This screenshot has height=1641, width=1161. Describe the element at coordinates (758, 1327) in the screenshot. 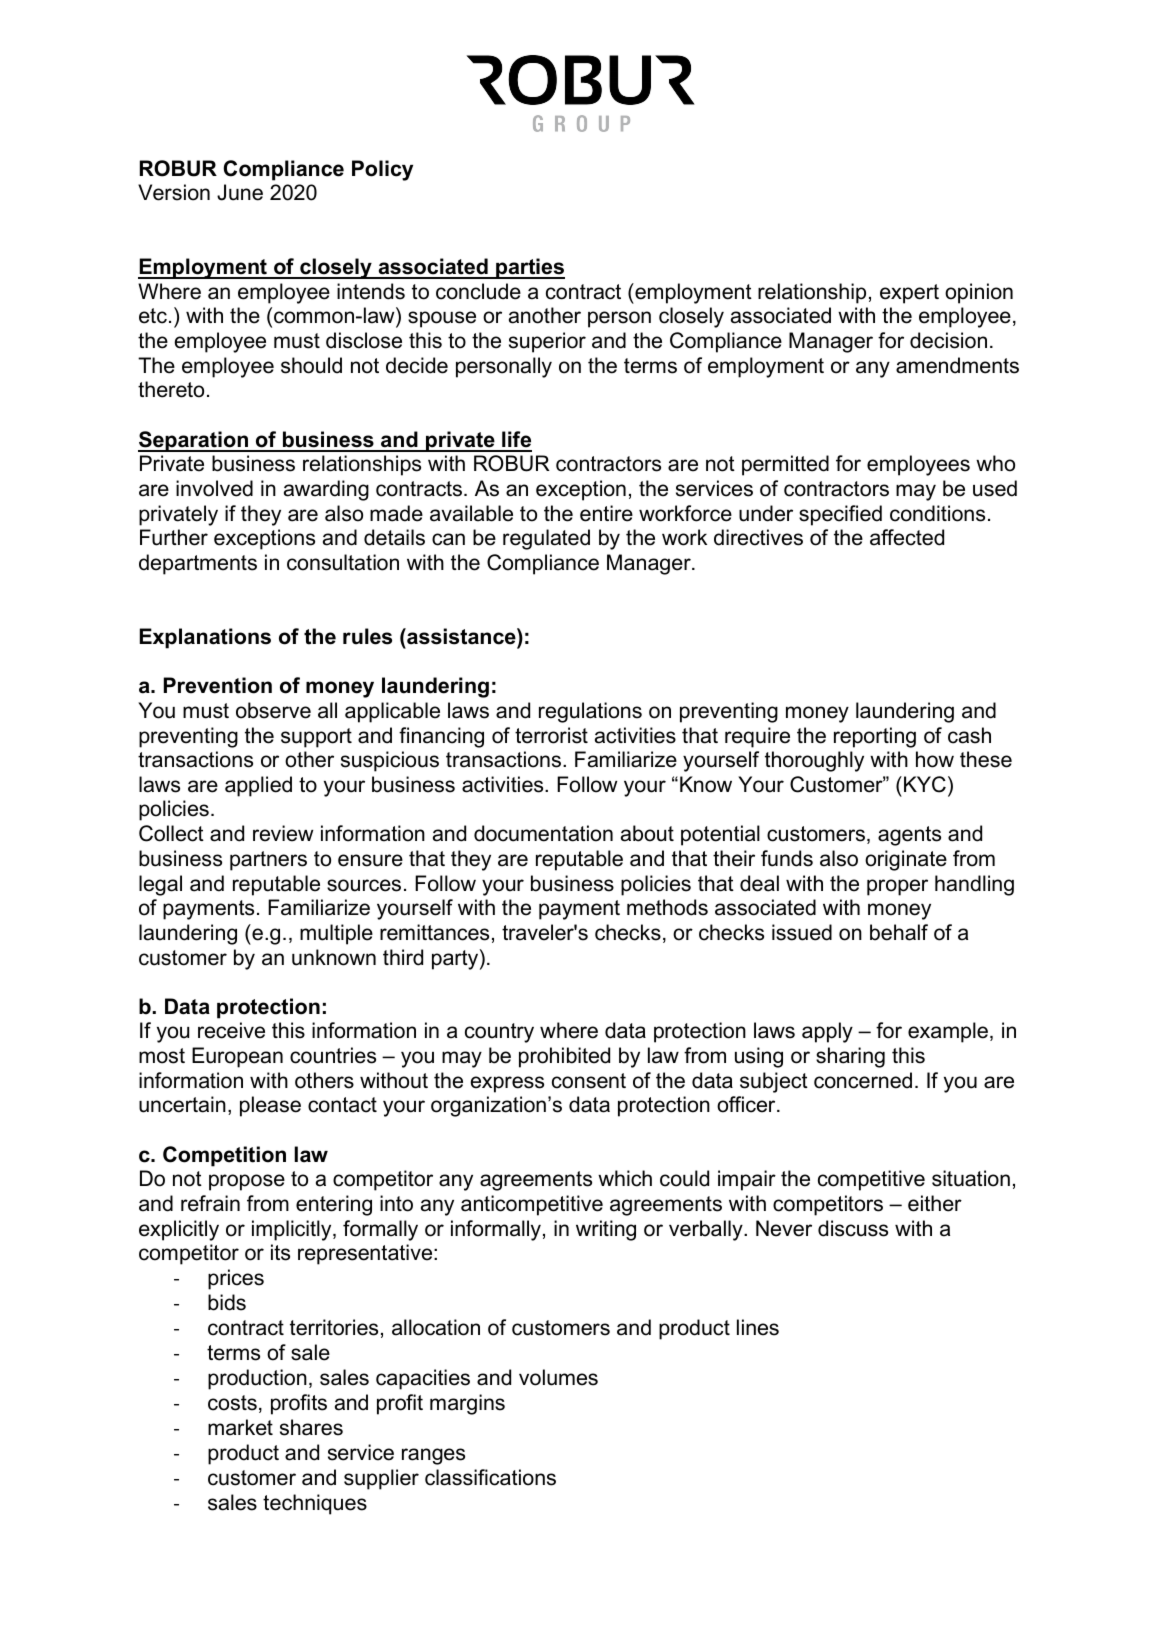

I see `lines` at that location.
